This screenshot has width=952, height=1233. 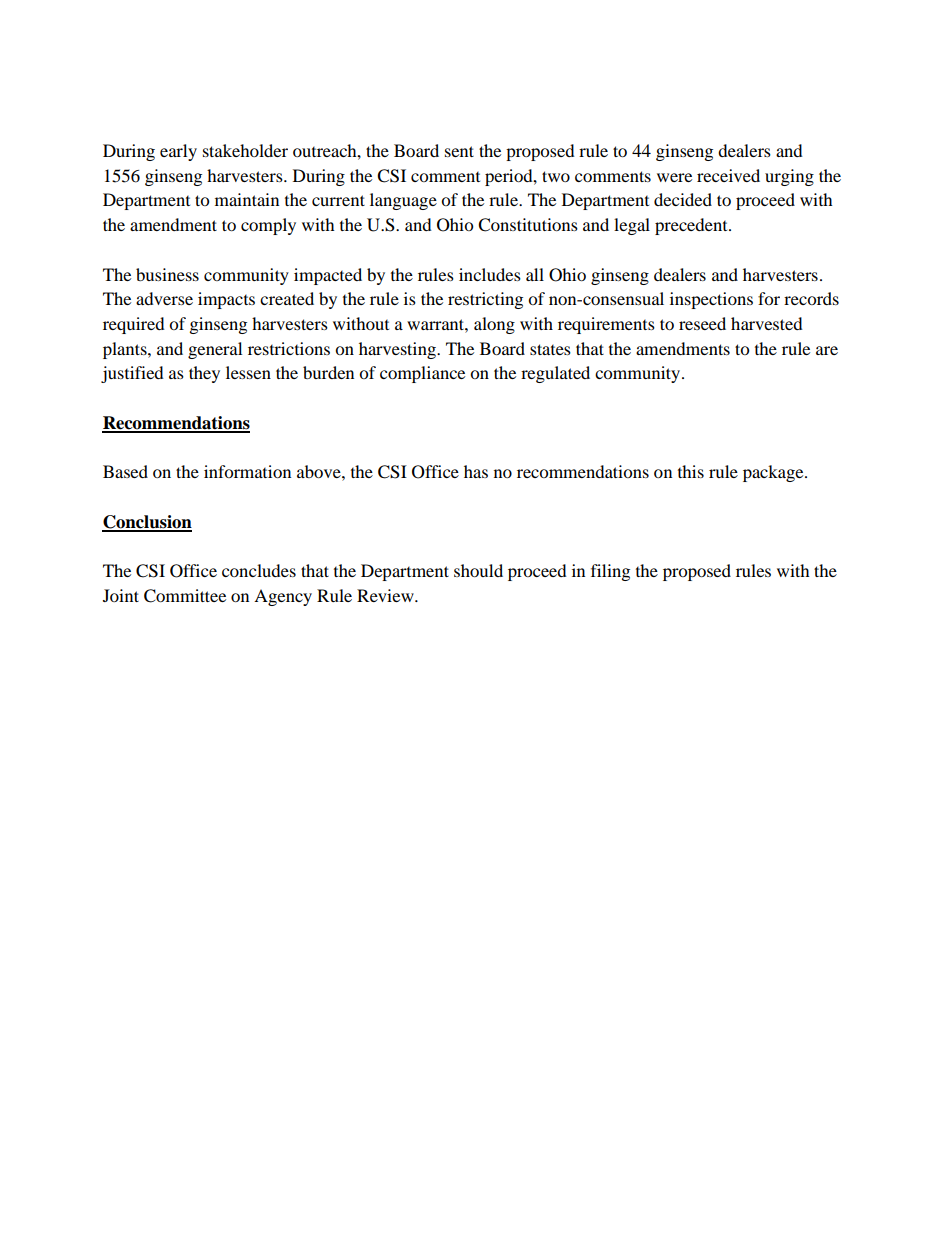 I want to click on they, so click(x=204, y=374).
